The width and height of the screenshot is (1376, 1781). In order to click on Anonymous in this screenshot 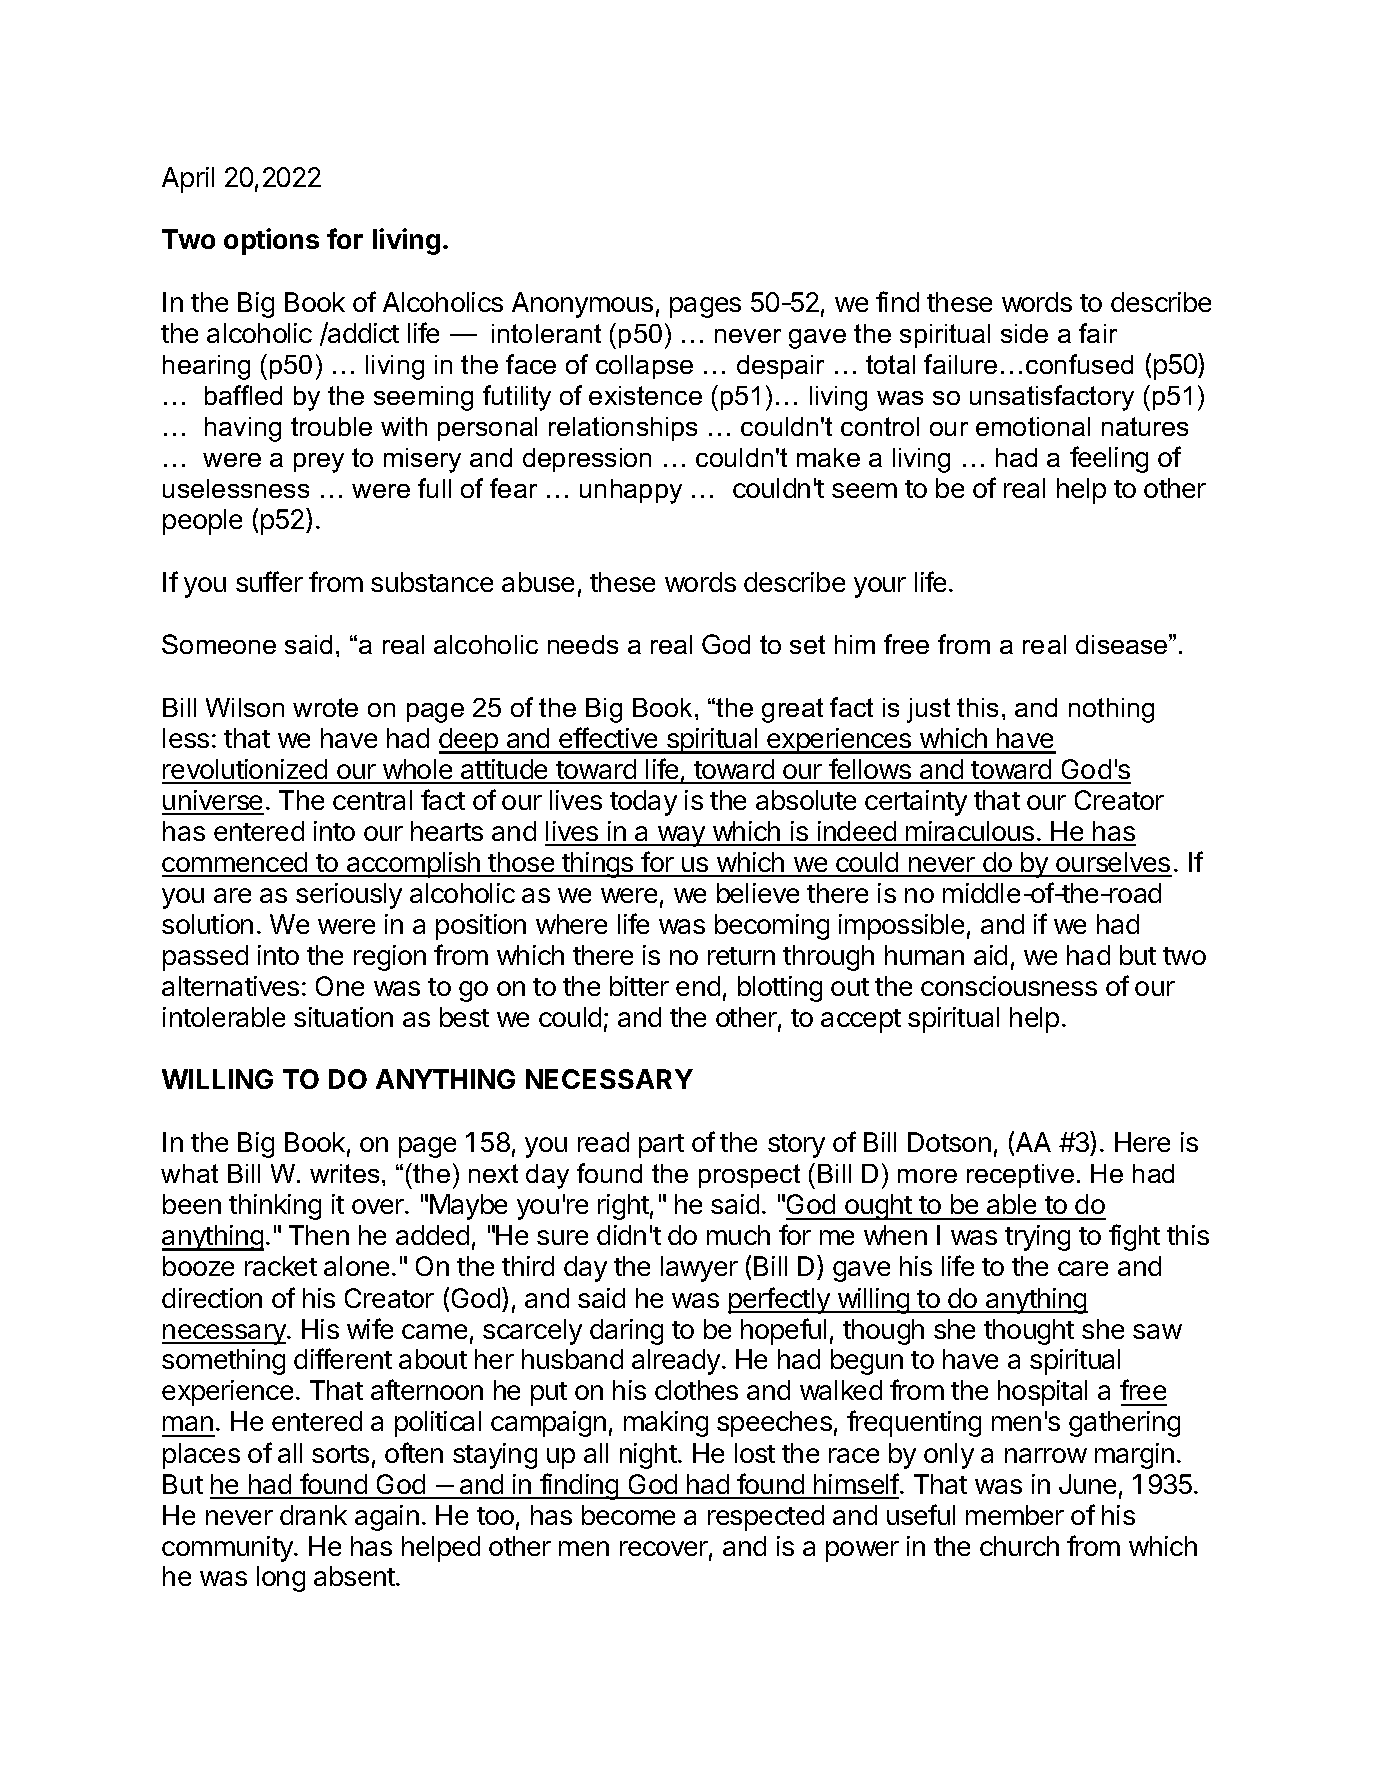, I will do `click(582, 305)`.
